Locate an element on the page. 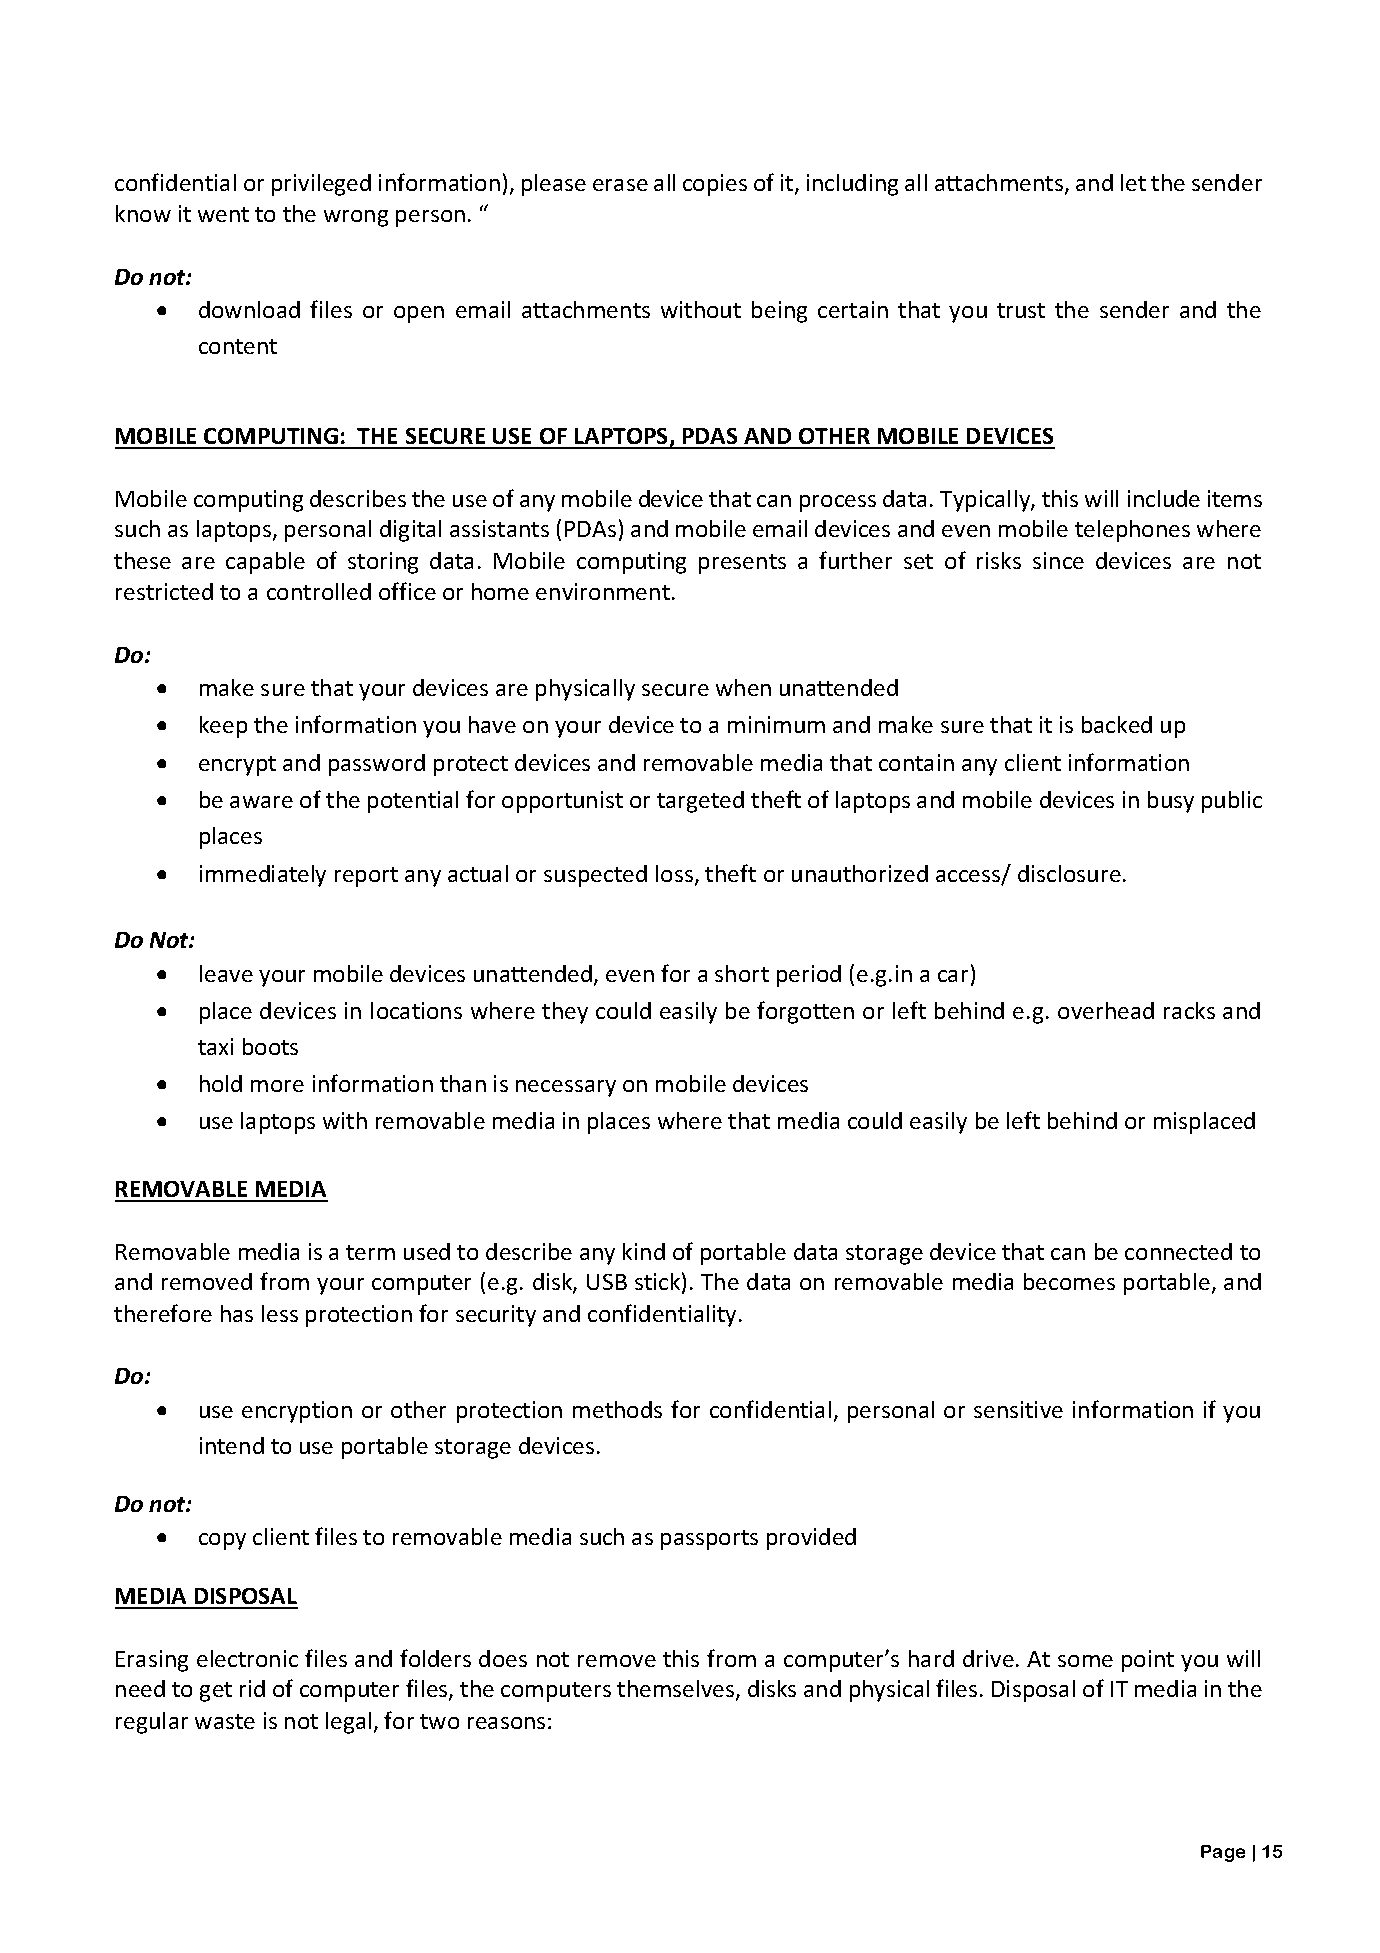  kind is located at coordinates (644, 1251).
